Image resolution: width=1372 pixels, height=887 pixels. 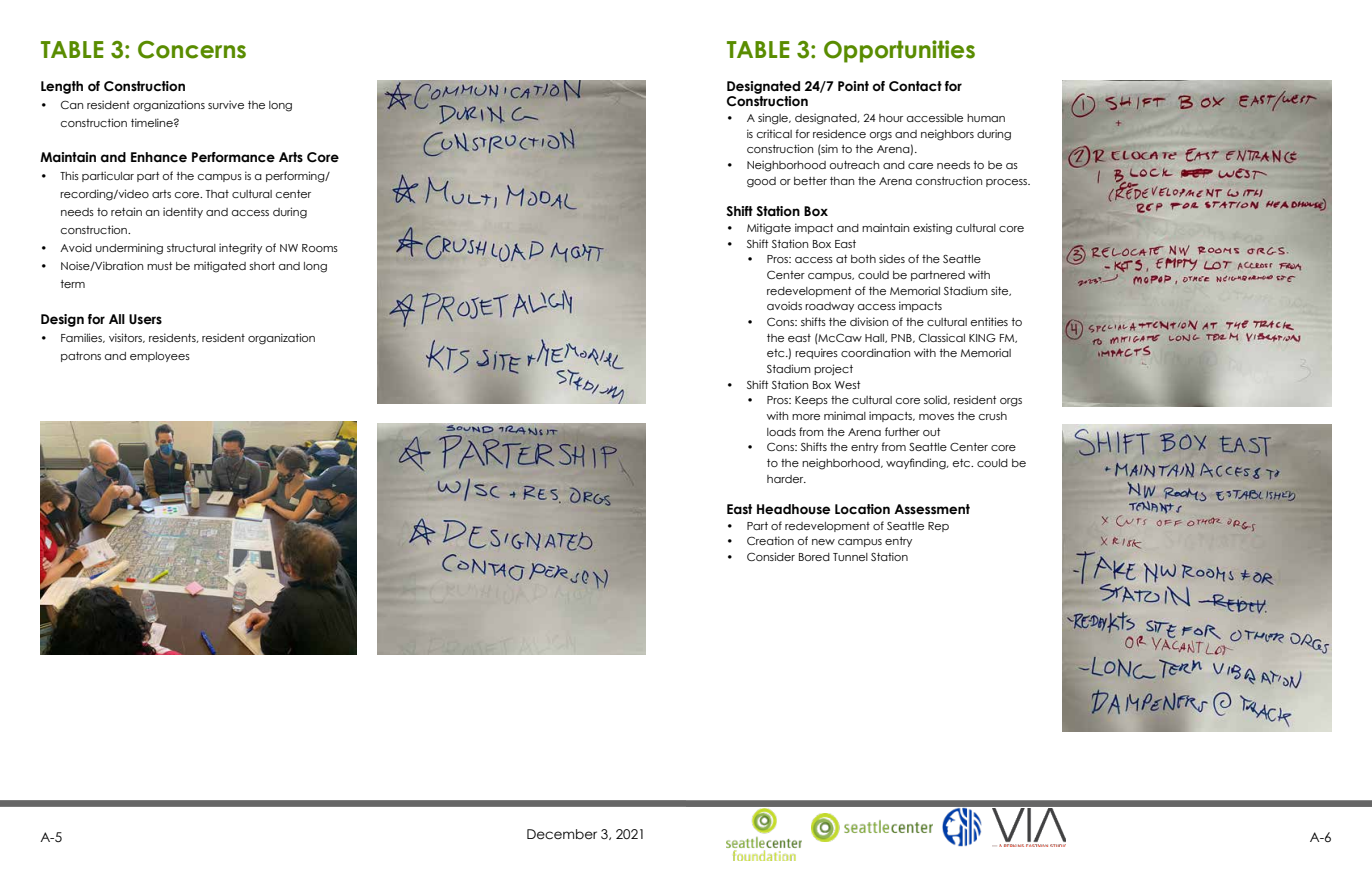 What do you see at coordinates (774, 119) in the screenshot?
I see `single` at bounding box center [774, 119].
